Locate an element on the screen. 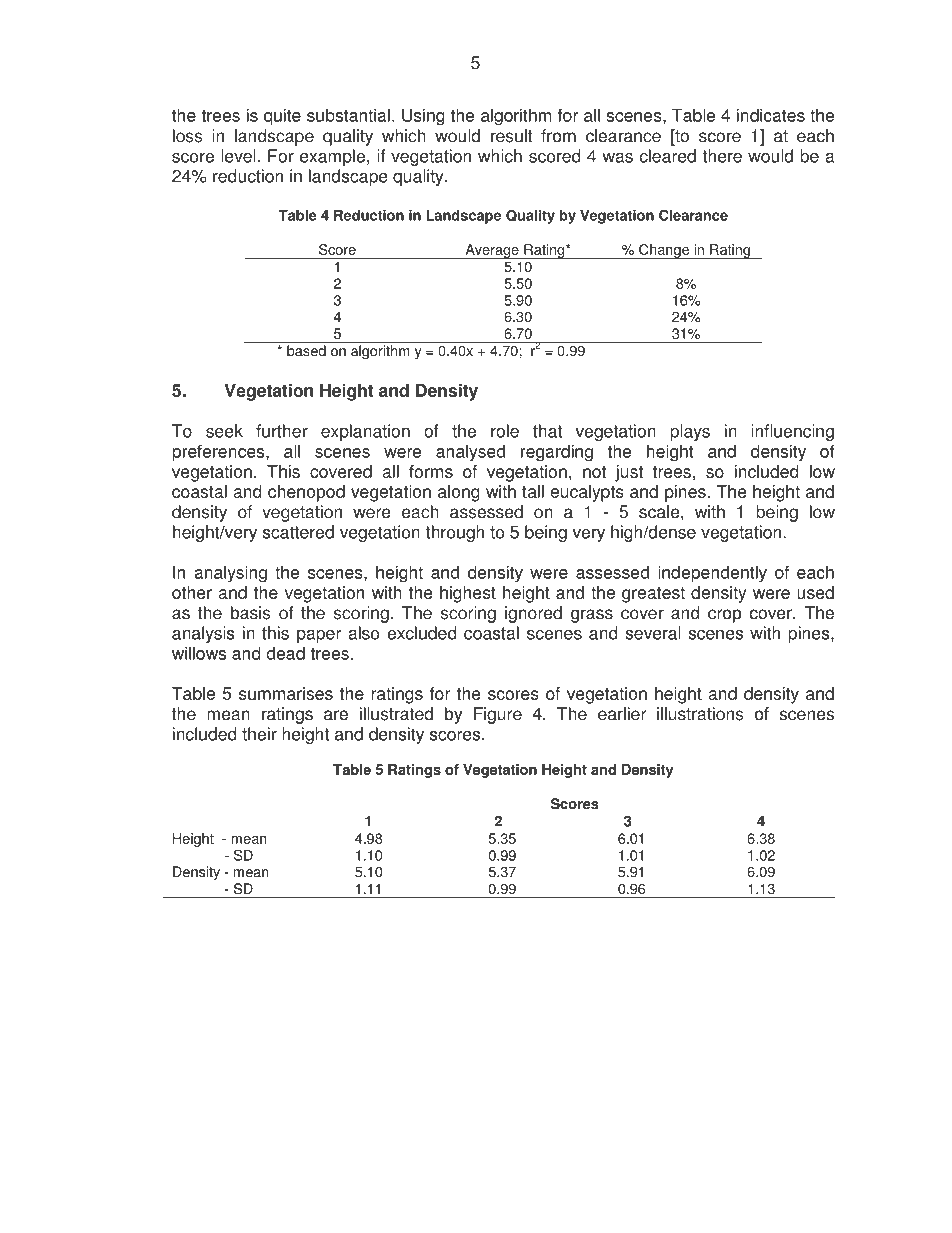 The height and width of the screenshot is (1233, 952). indicates is located at coordinates (771, 115).
